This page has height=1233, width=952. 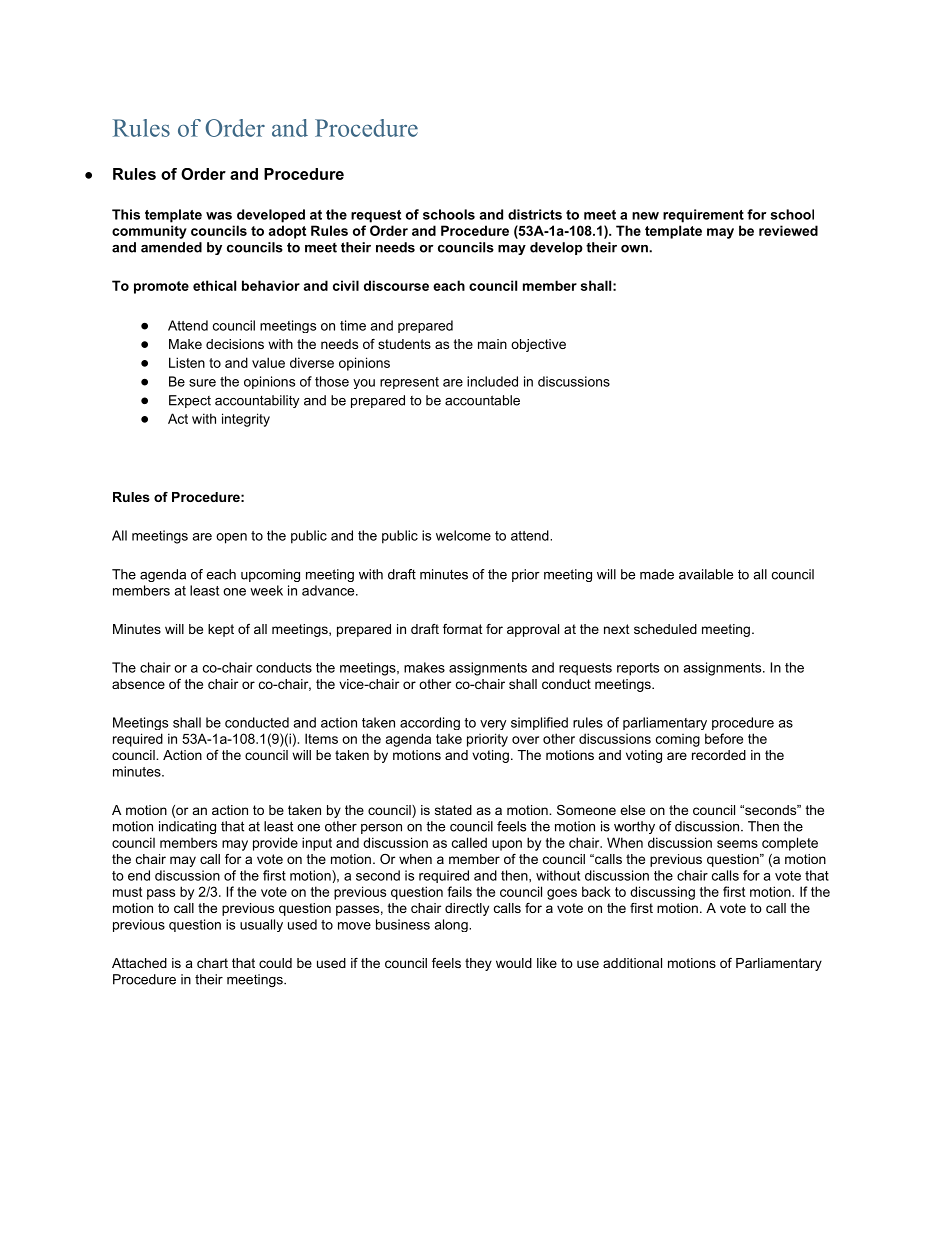 What do you see at coordinates (463, 535) in the page?
I see `welcome` at bounding box center [463, 535].
